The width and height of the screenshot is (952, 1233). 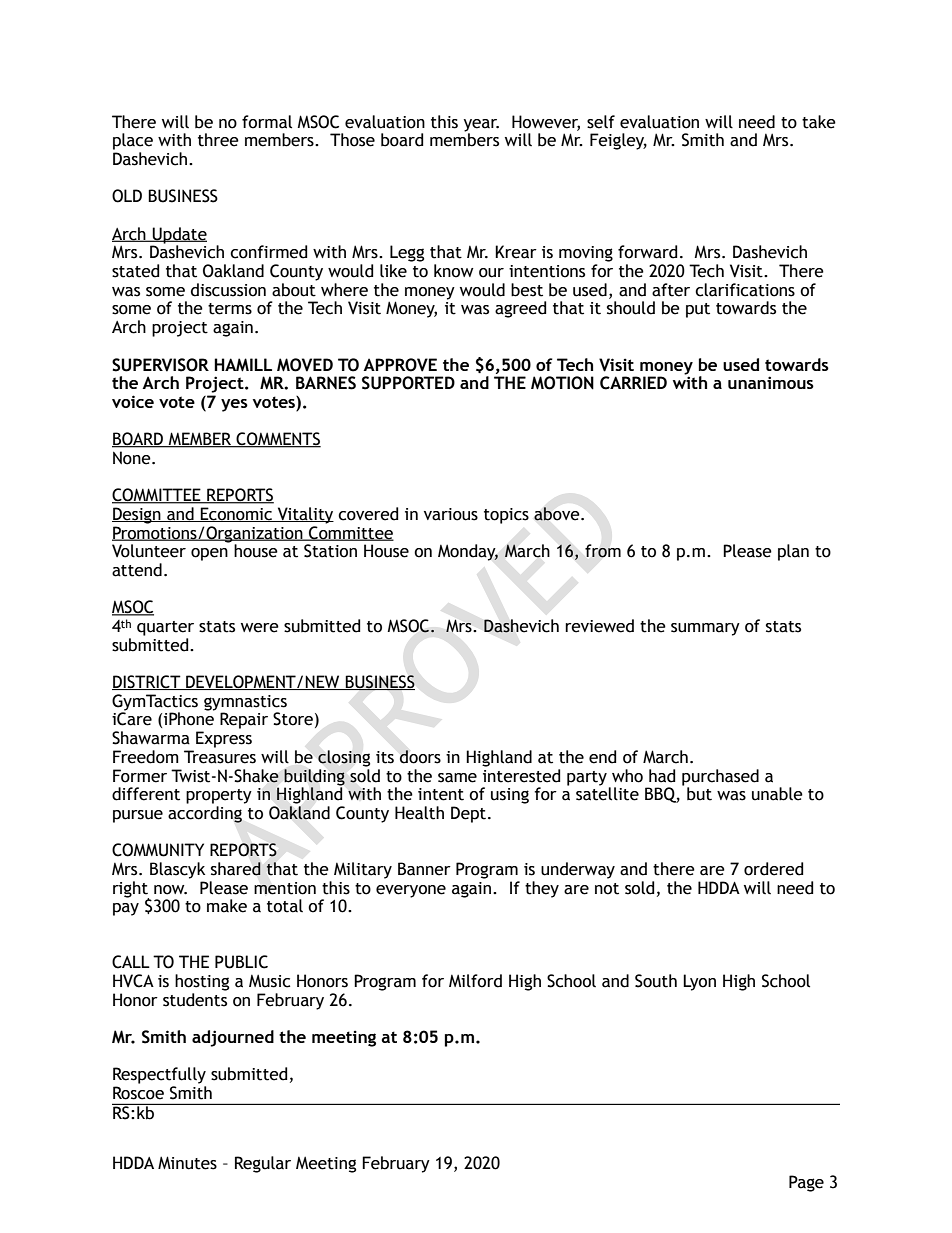 I want to click on take, so click(x=819, y=122).
